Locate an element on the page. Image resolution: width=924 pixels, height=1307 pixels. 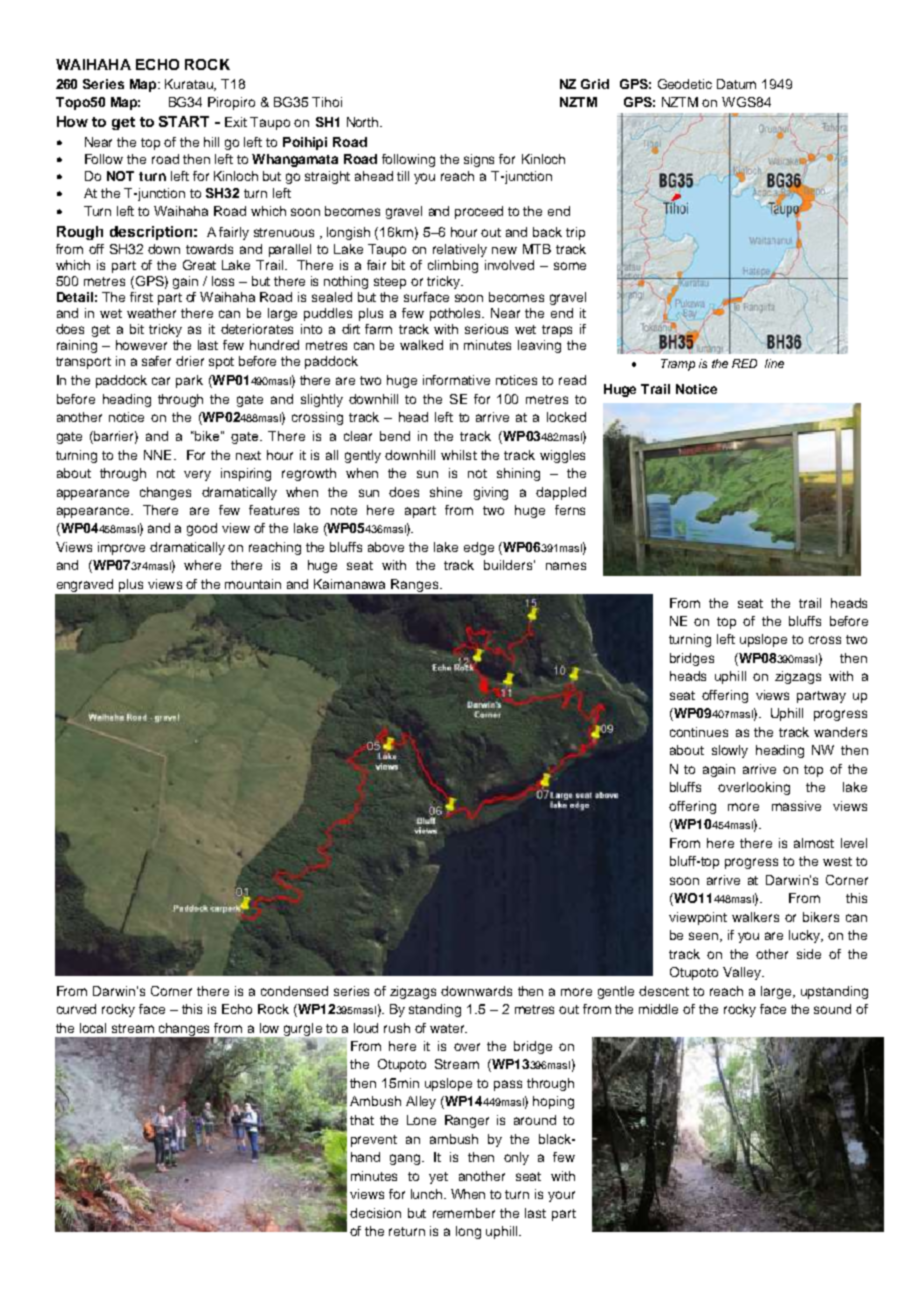
that is located at coordinates (362, 1120).
